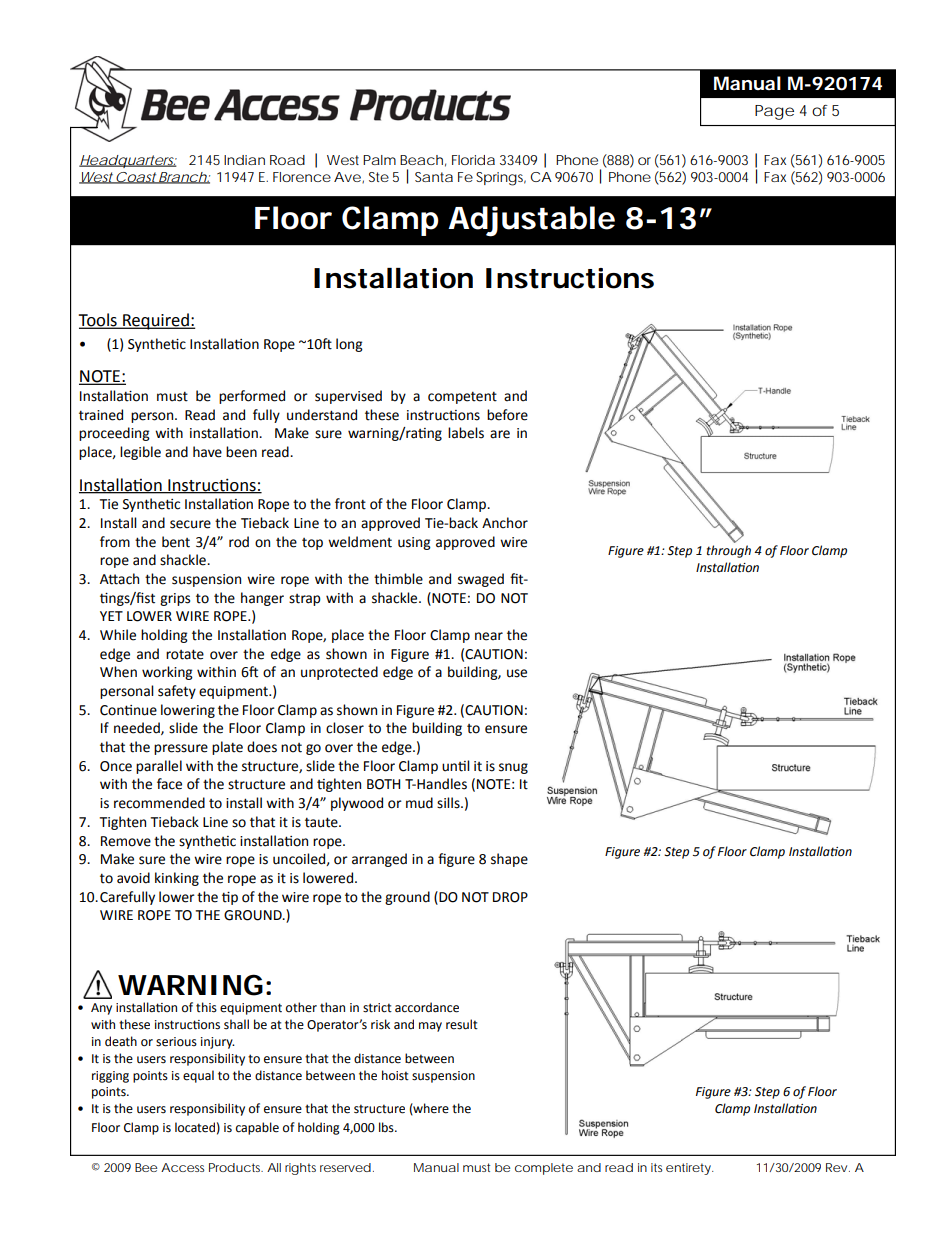 The image size is (952, 1233). Describe the element at coordinates (387, 1127) in the document. I see `lbs` at that location.
